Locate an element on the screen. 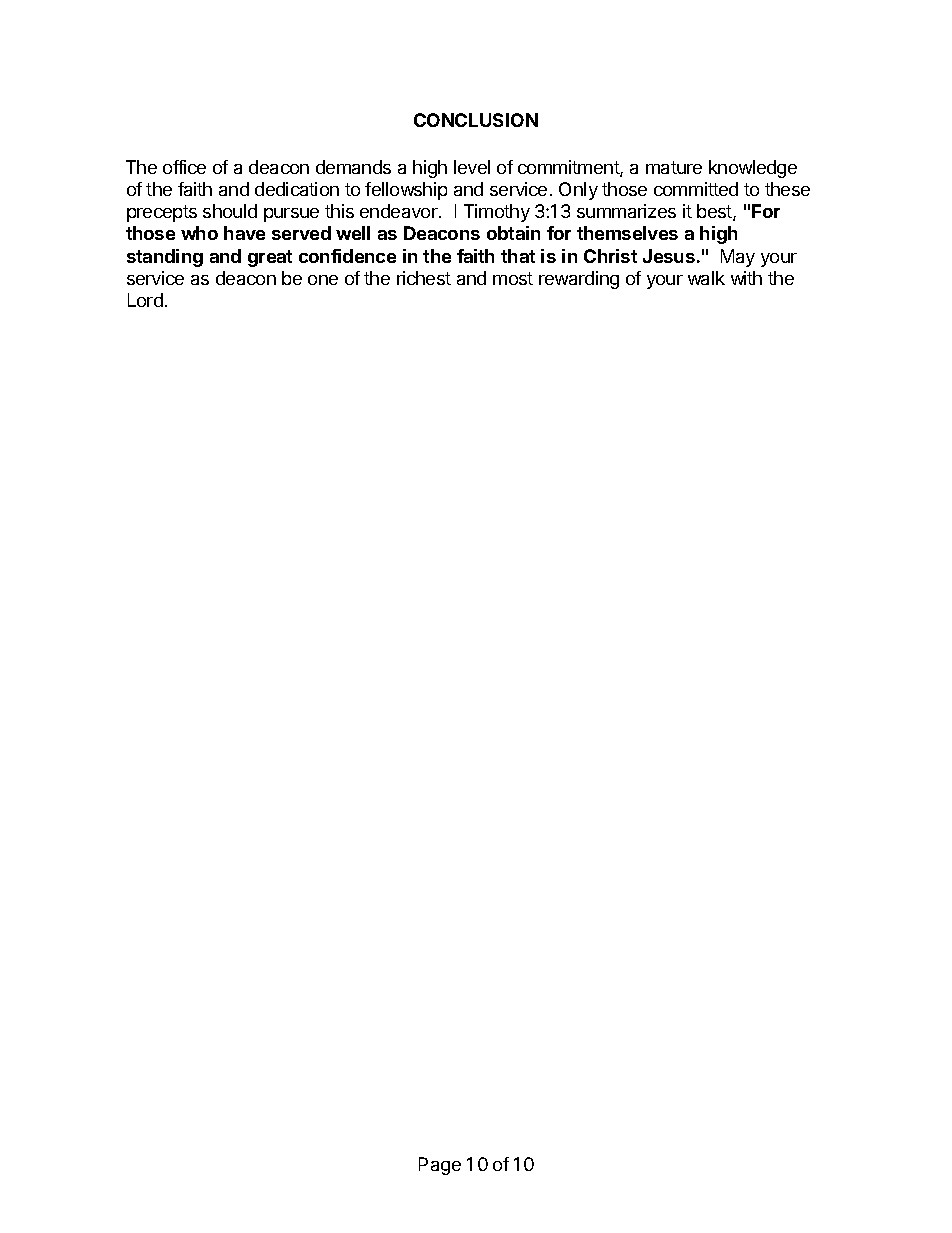  most is located at coordinates (513, 278).
